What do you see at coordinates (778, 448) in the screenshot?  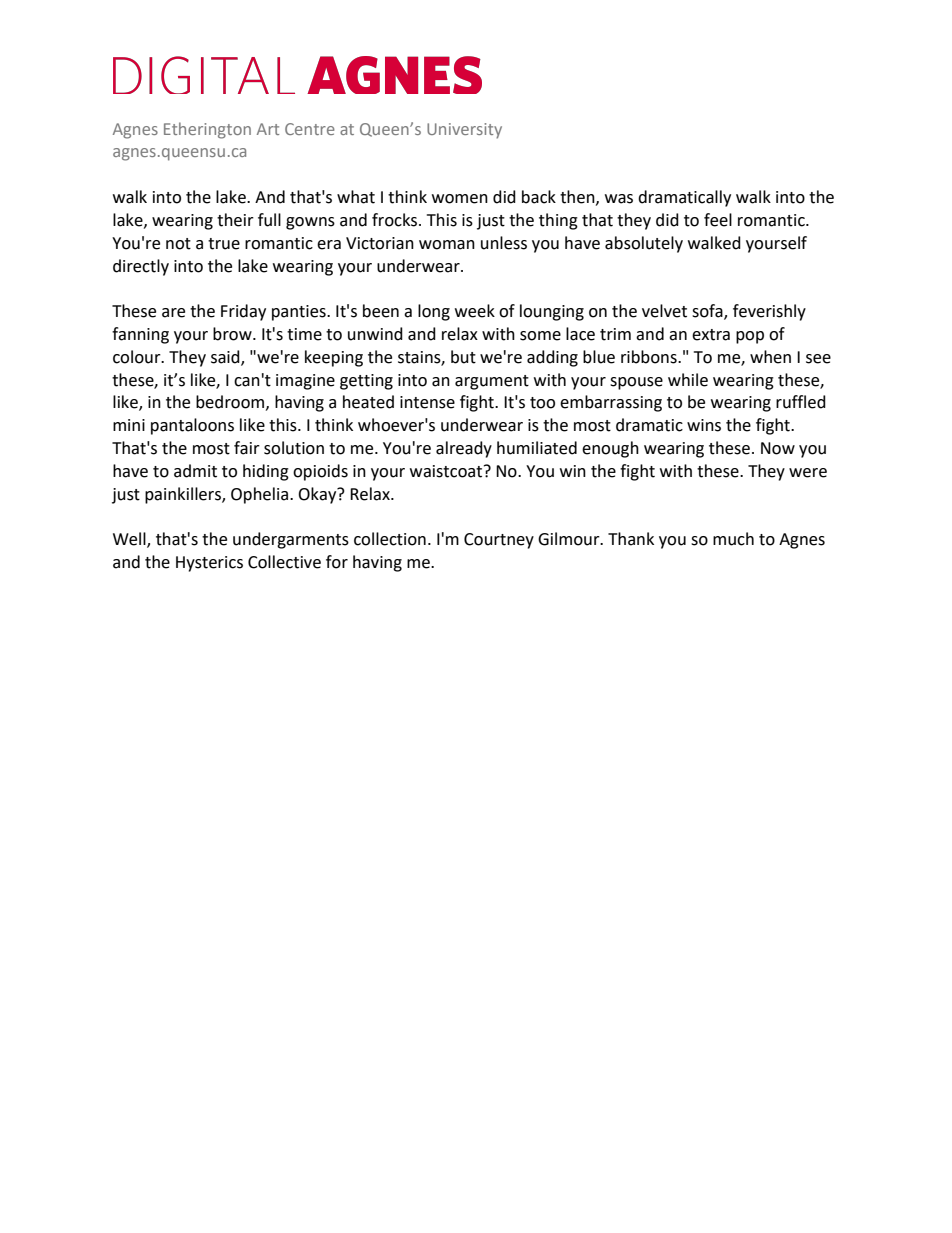 I see `Now` at bounding box center [778, 448].
